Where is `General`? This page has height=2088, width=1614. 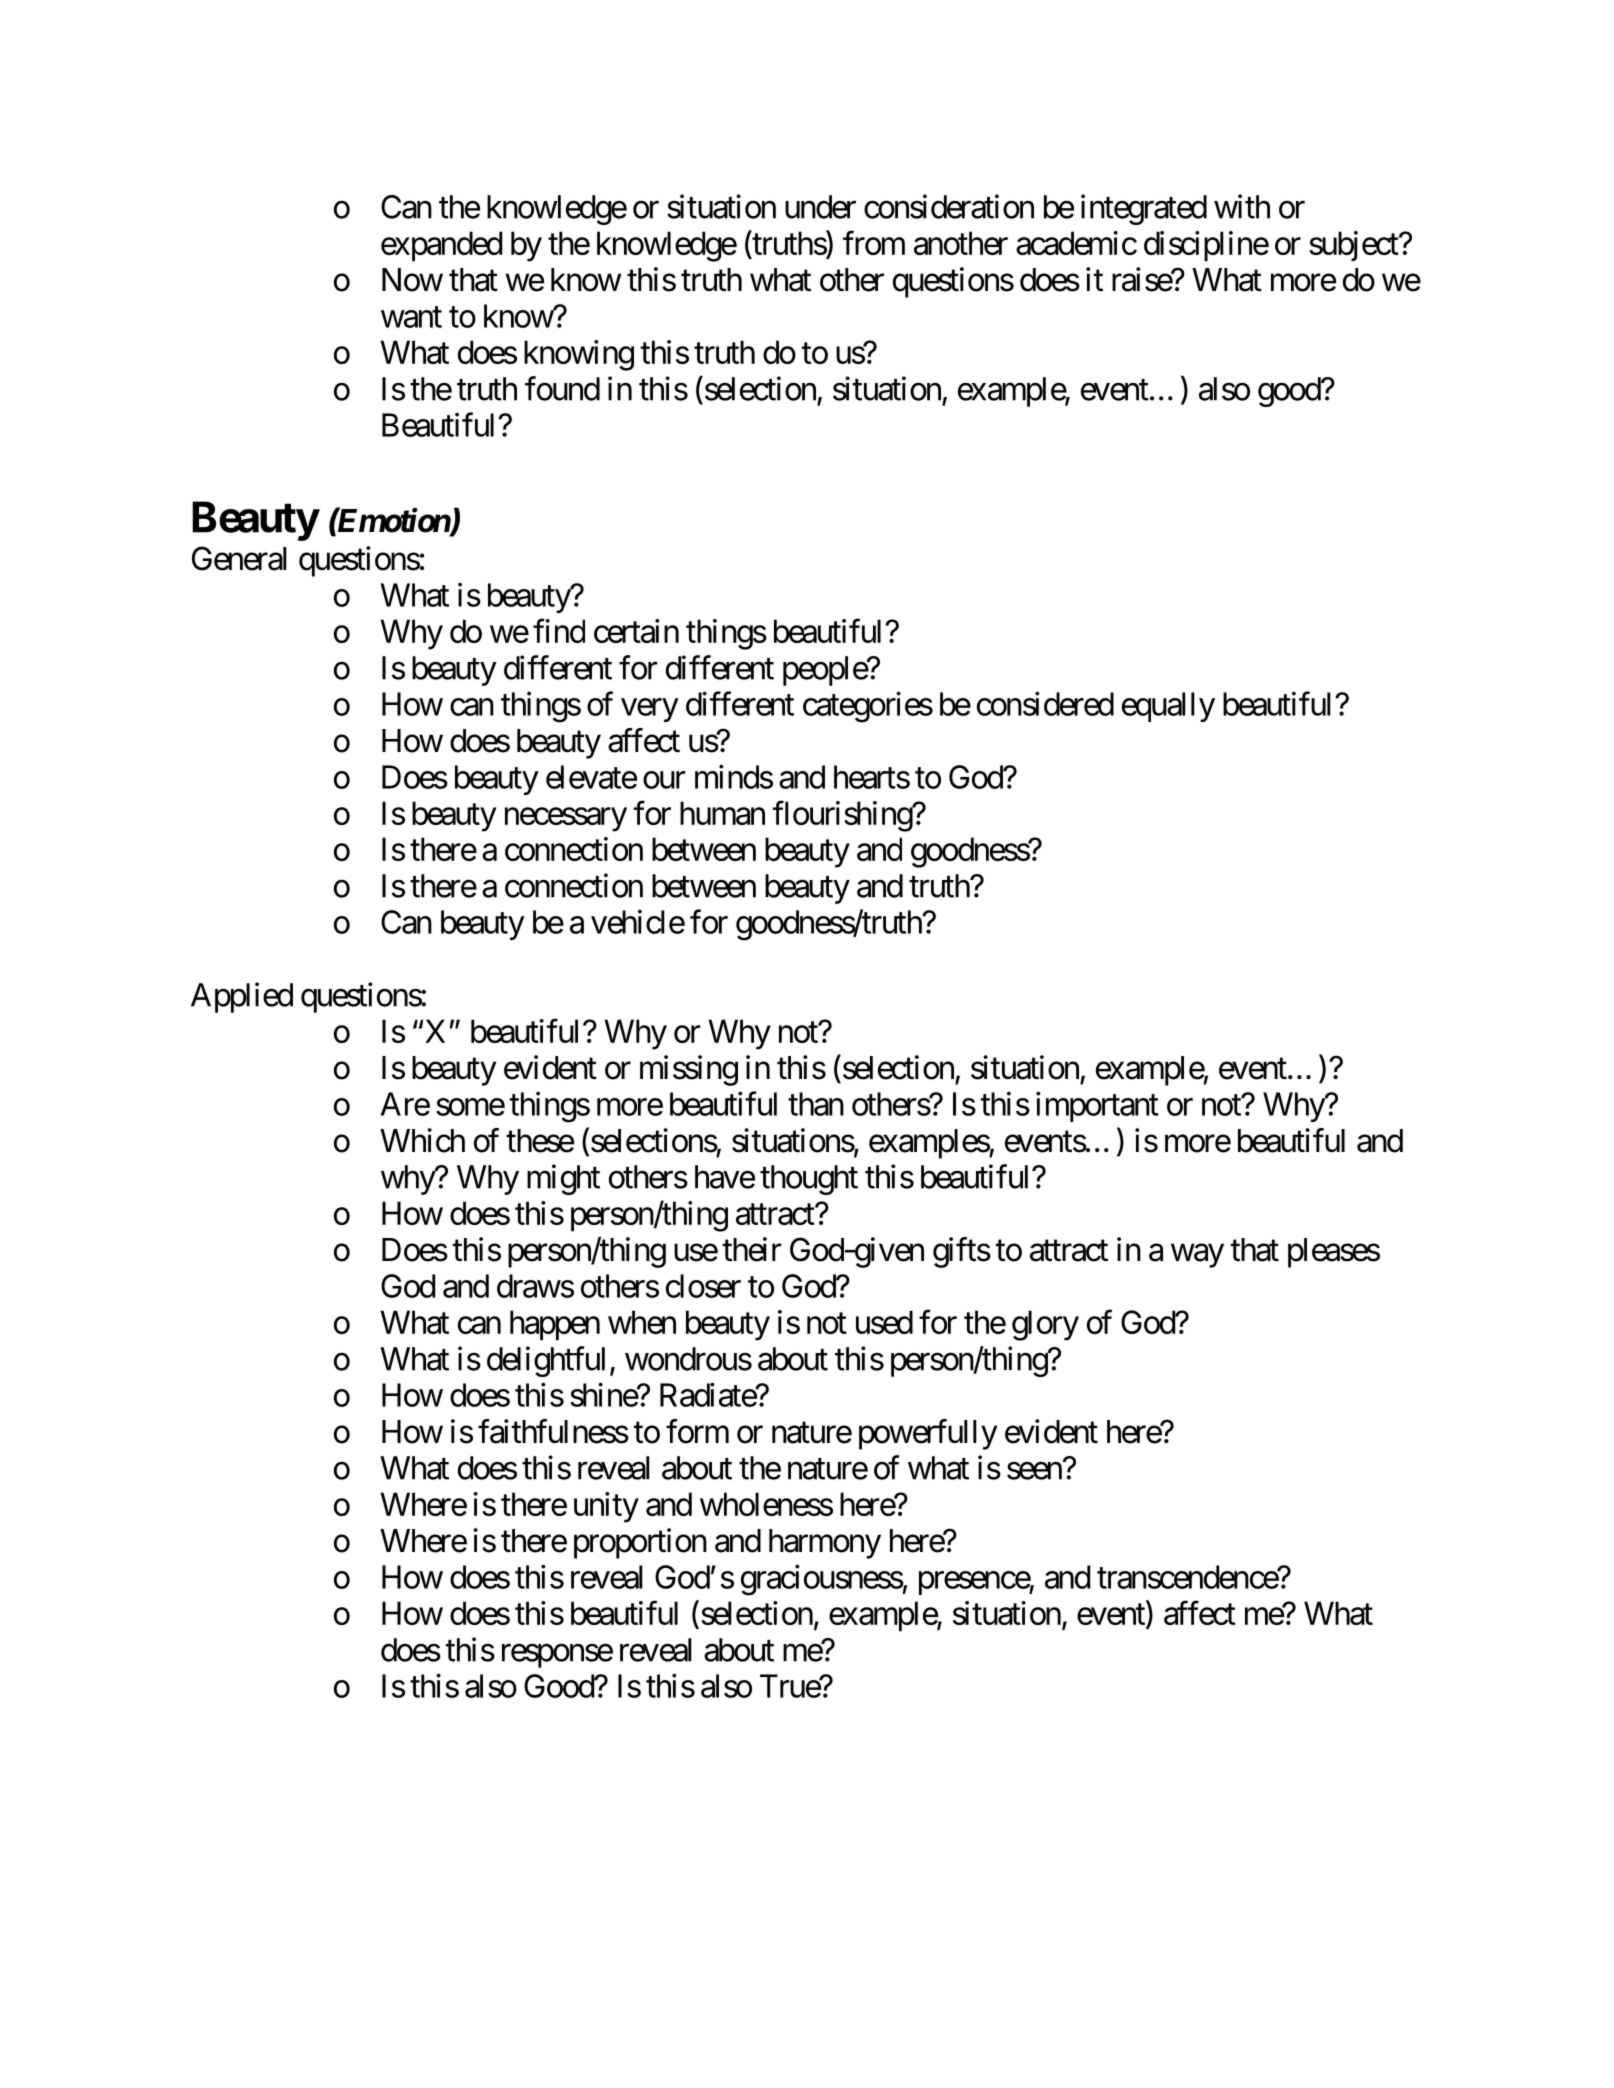
General is located at coordinates (239, 558).
